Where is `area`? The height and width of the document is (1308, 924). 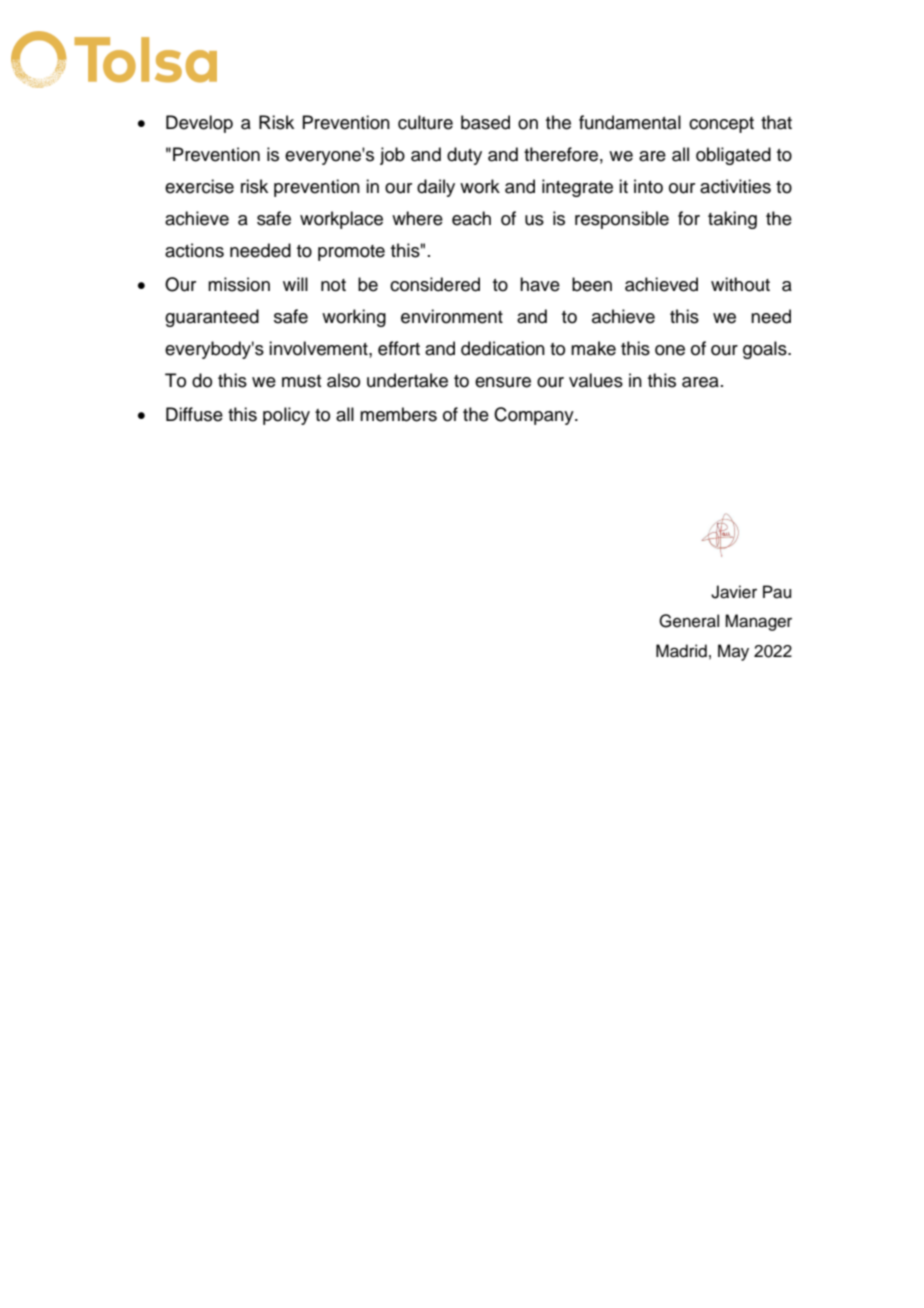 area is located at coordinates (700, 382).
